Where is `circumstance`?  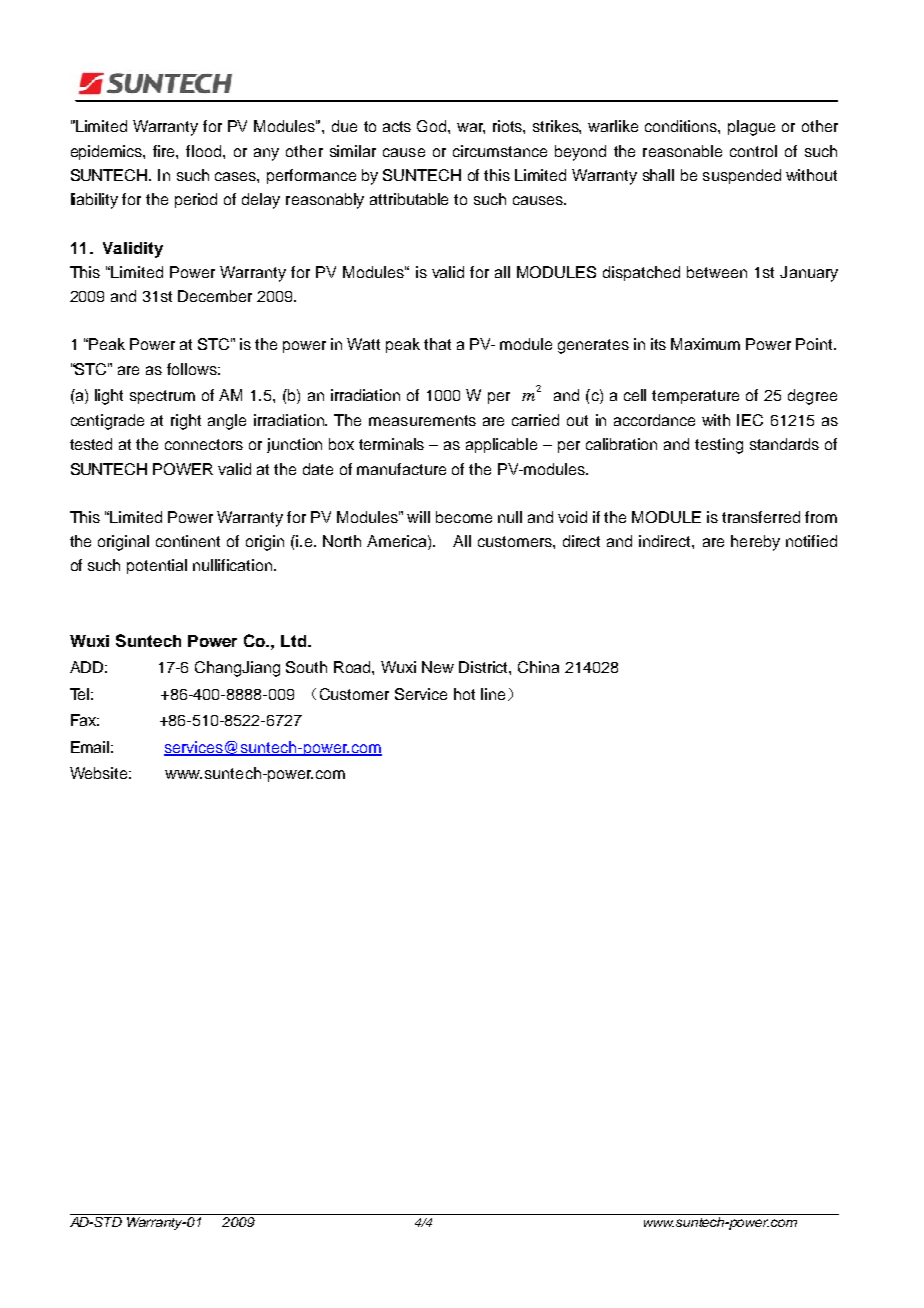 circumstance is located at coordinates (500, 151).
